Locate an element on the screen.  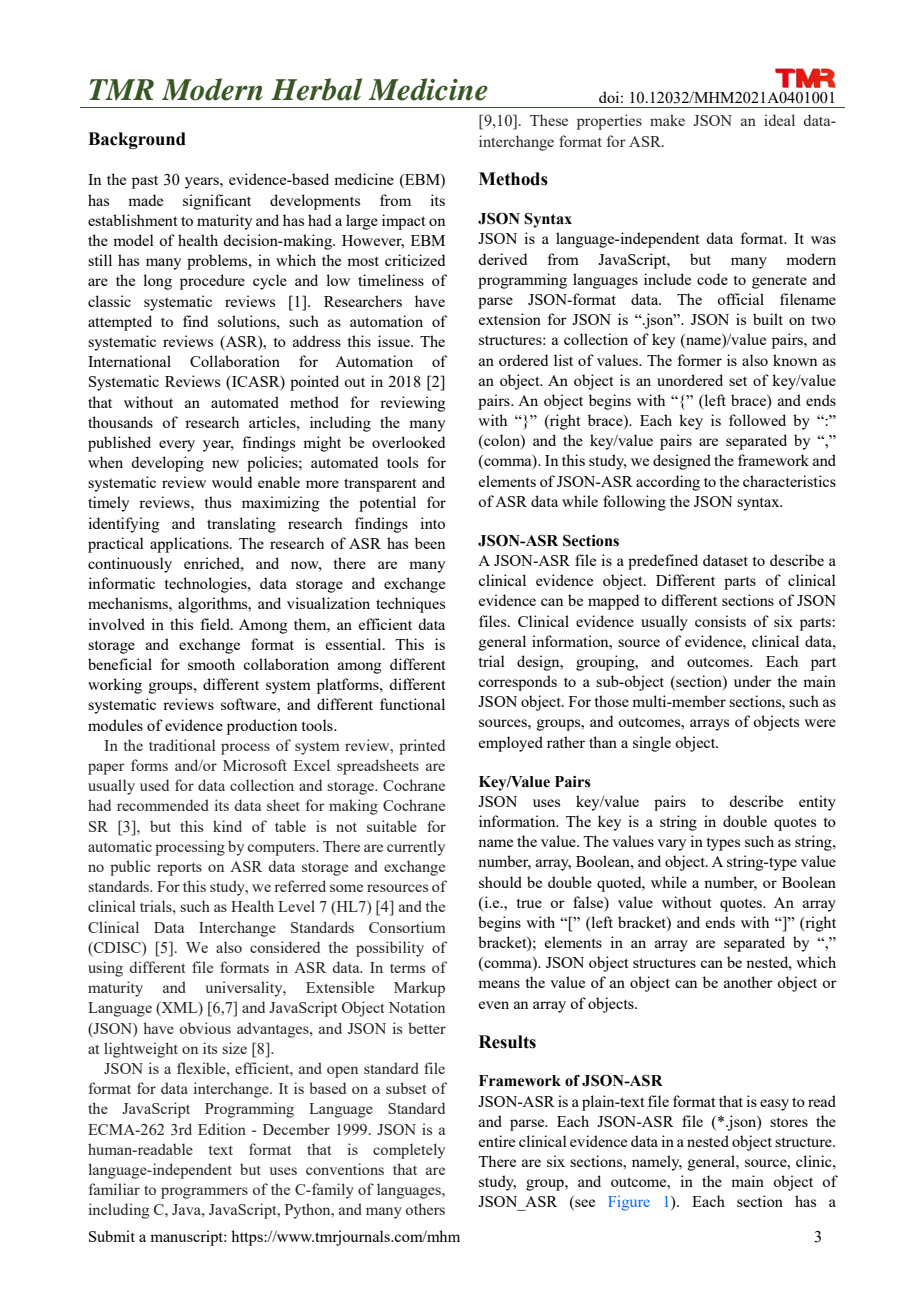
followed is located at coordinates (757, 420).
